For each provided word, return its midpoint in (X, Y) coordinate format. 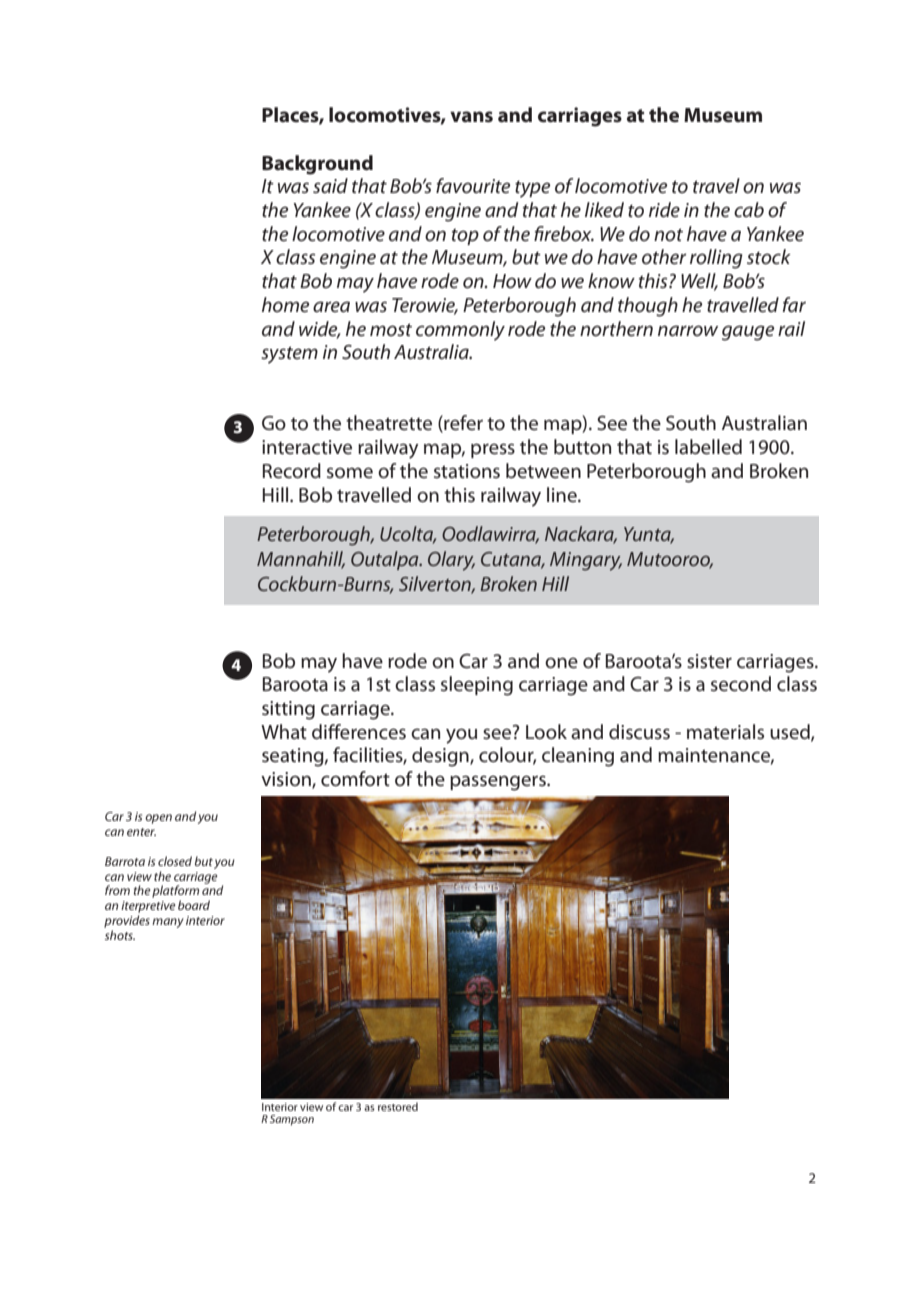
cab (749, 210)
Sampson (292, 1120)
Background (317, 165)
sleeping (477, 686)
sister (709, 661)
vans (471, 117)
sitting (288, 710)
